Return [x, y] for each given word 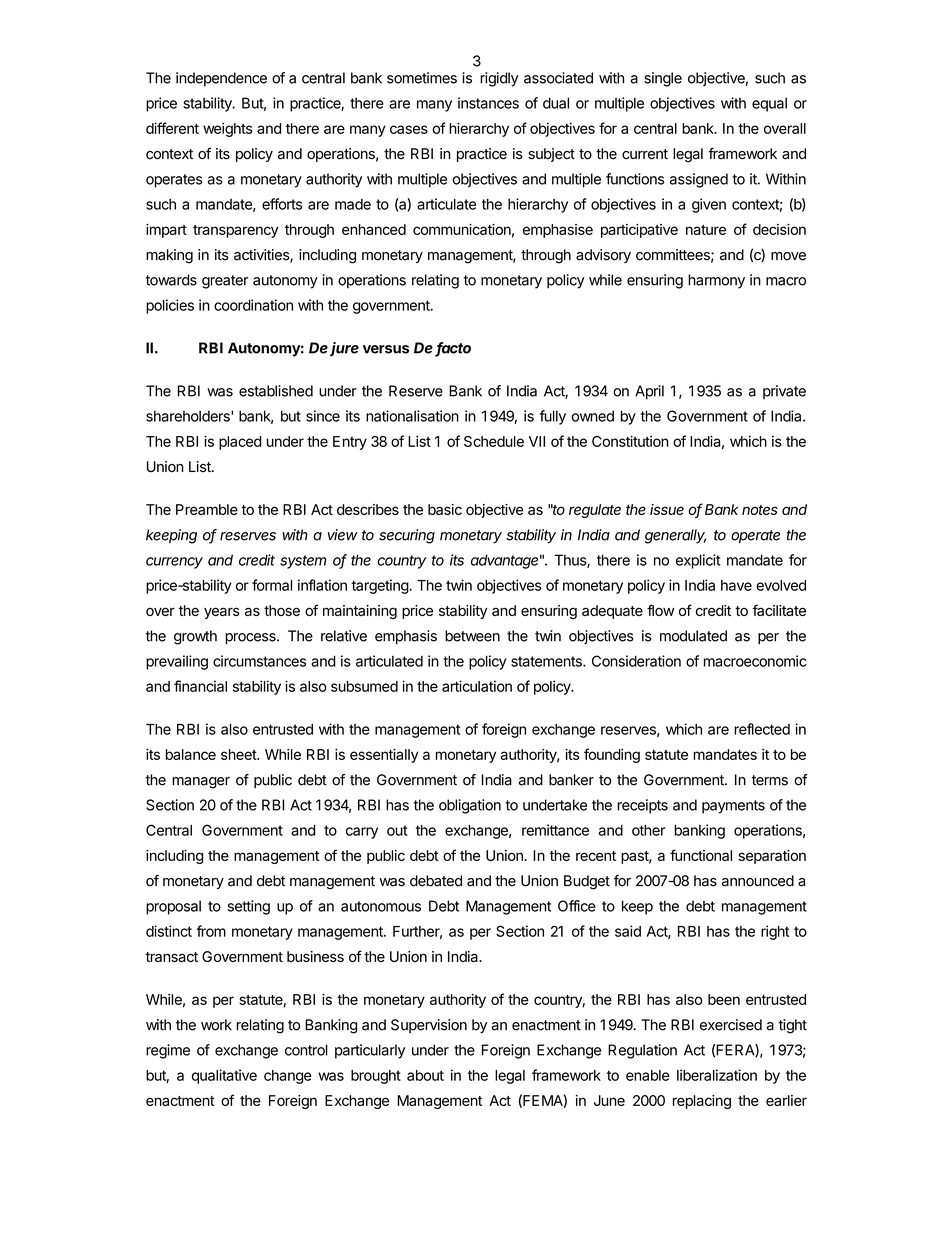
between [472, 636]
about [425, 1075]
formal [272, 585]
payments [733, 807]
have [736, 585]
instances [488, 103]
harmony [716, 281]
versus [386, 349]
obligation [470, 806]
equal [769, 104]
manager [201, 783]
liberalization [717, 1075]
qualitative [224, 1076]
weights [228, 129]
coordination [253, 305]
